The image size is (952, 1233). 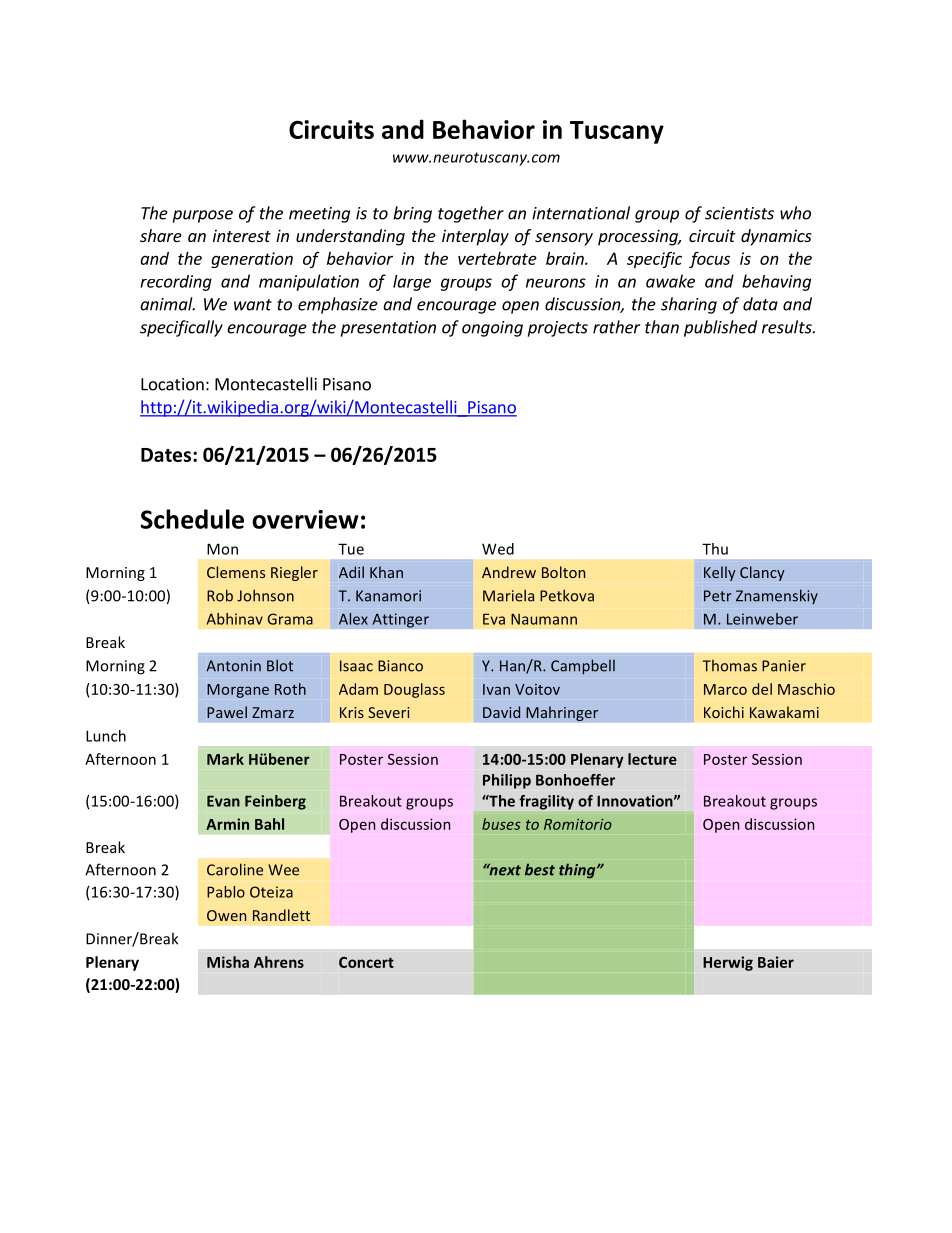 What do you see at coordinates (715, 549) in the document?
I see `Thu` at bounding box center [715, 549].
